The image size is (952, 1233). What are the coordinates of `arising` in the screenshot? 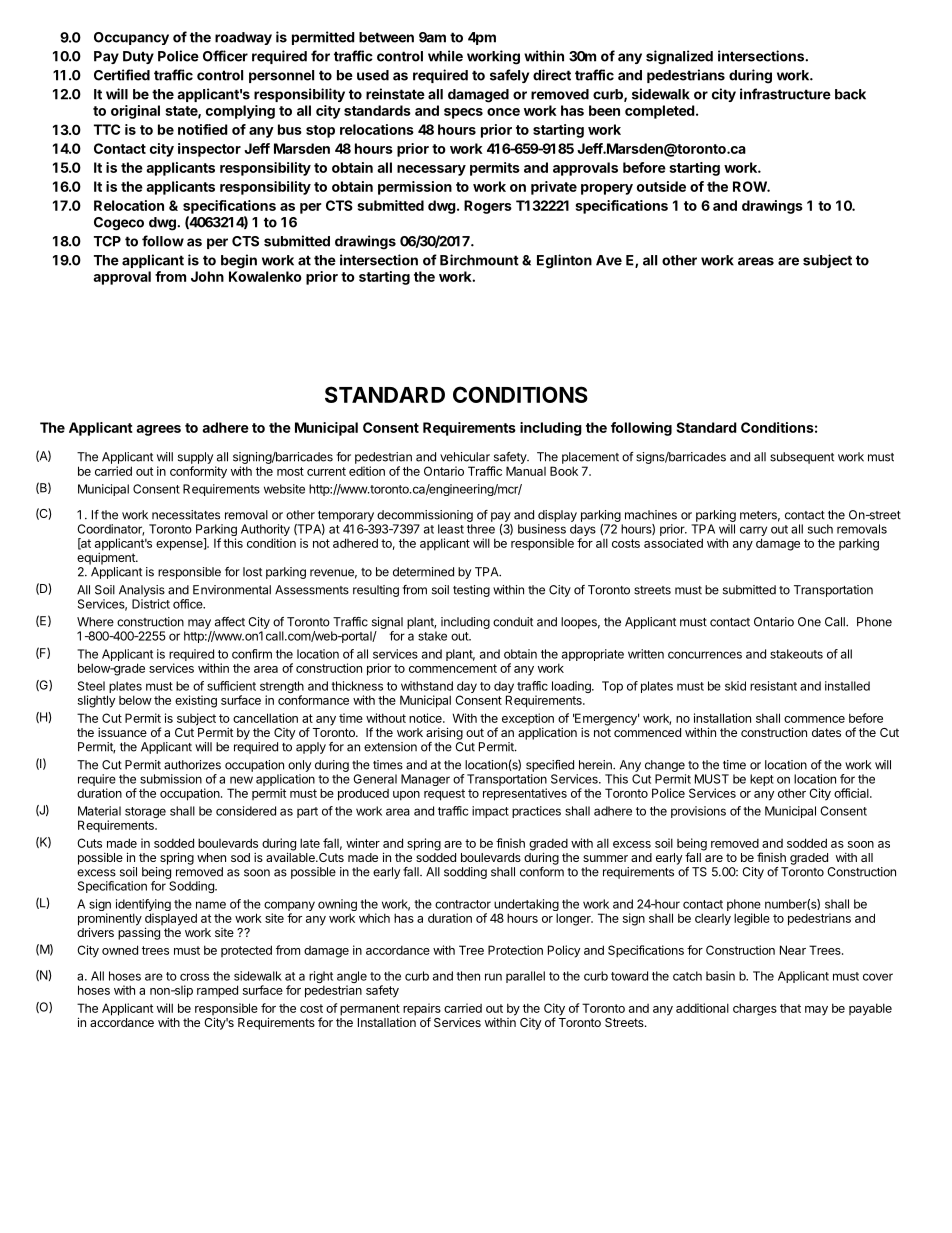 It's located at (444, 733).
